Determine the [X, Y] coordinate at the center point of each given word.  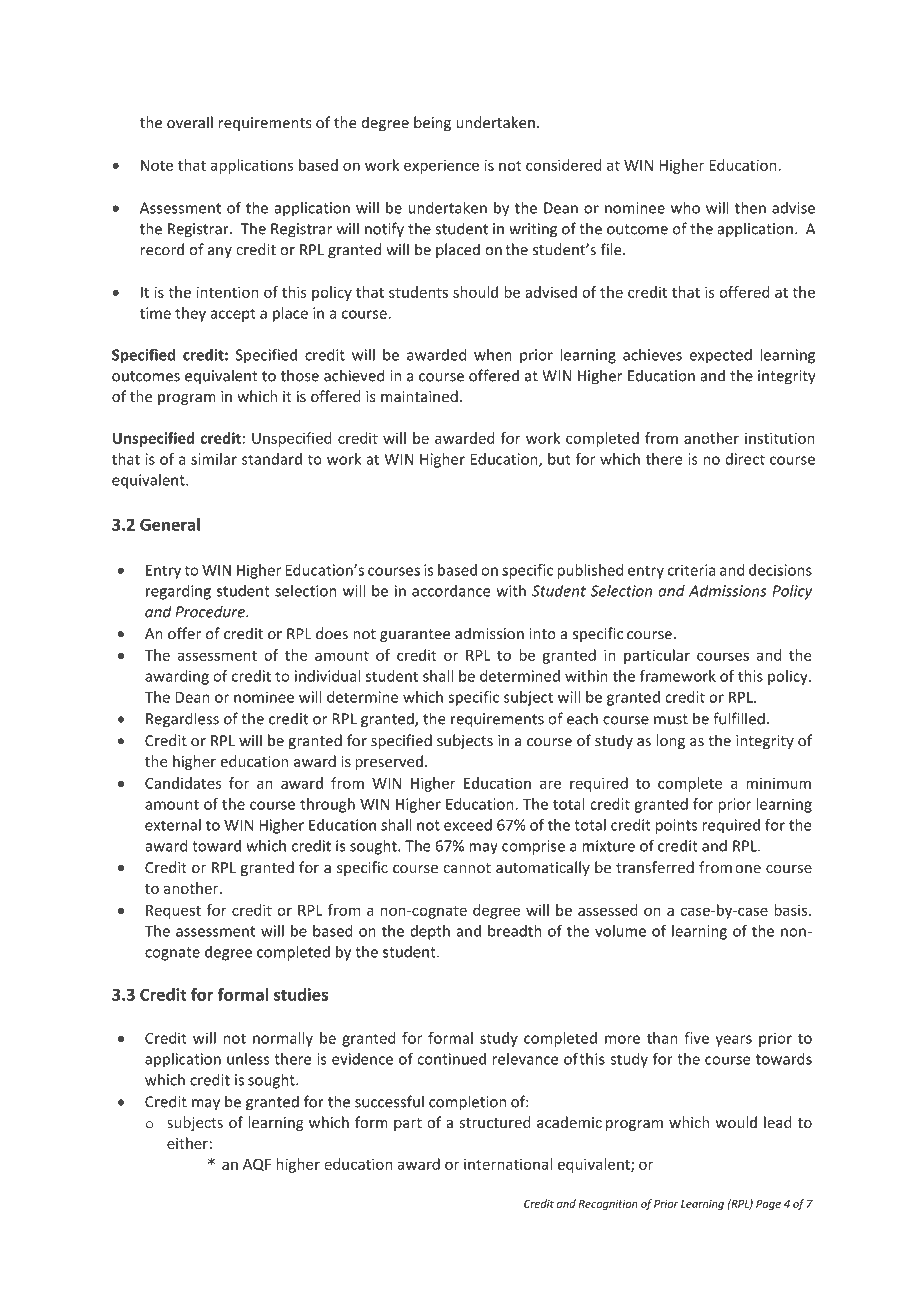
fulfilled [739, 718]
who [685, 207]
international [508, 1164]
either [187, 1143]
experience [441, 166]
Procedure [211, 611]
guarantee [415, 635]
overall [190, 122]
